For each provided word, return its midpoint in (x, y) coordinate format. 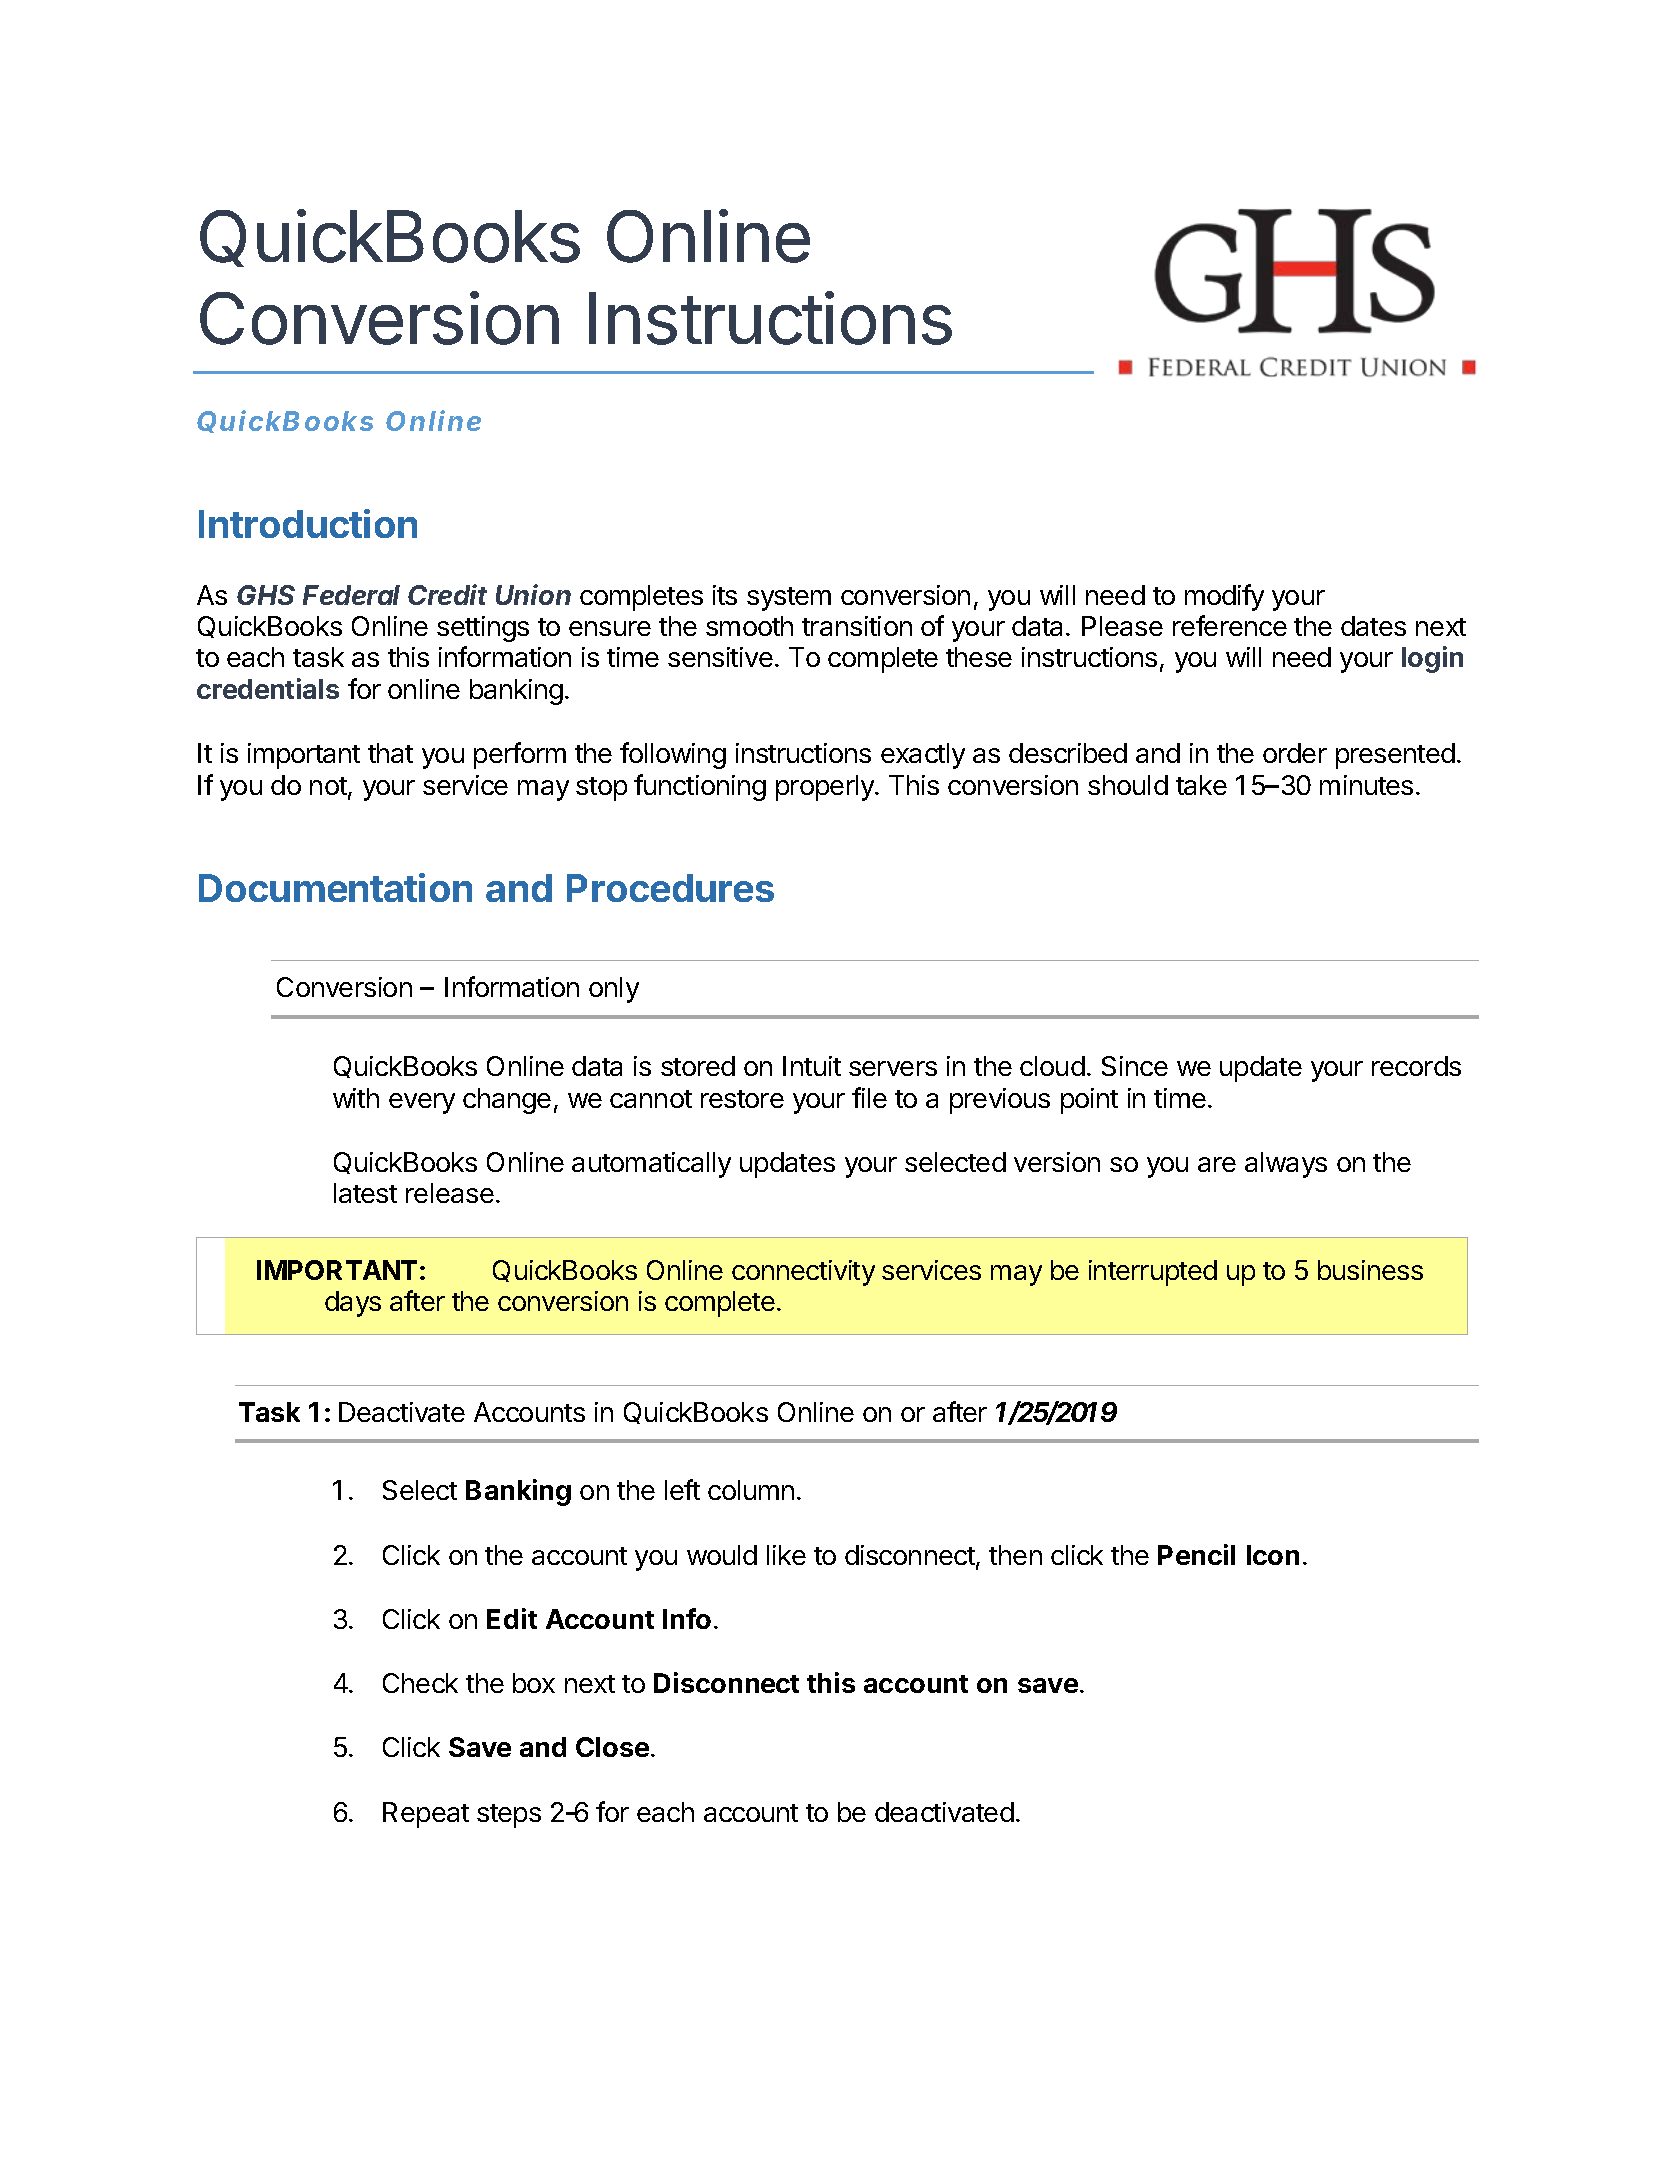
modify (1224, 597)
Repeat (426, 1815)
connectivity (803, 1273)
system (789, 599)
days (353, 1304)
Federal (351, 595)
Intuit (812, 1066)
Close (612, 1747)
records (1416, 1066)
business (1370, 1270)
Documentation (335, 887)
